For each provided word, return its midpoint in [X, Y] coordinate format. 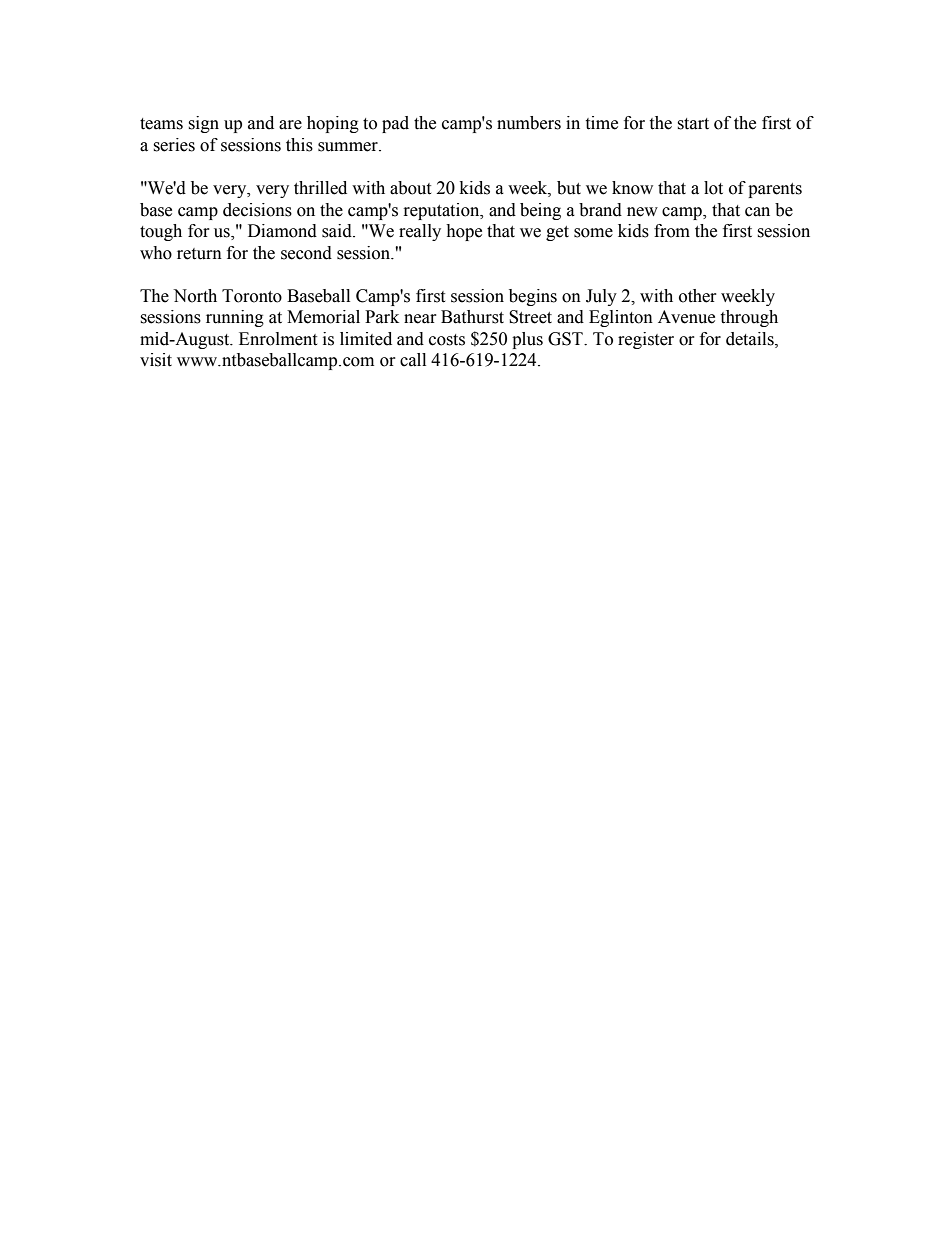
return [199, 254]
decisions [257, 210]
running [235, 318]
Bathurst [472, 317]
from [672, 231]
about [410, 188]
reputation [443, 211]
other [698, 296]
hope [464, 232]
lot [713, 188]
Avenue [686, 317]
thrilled [320, 188]
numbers [529, 123]
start [693, 124]
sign [203, 124]
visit [156, 360]
